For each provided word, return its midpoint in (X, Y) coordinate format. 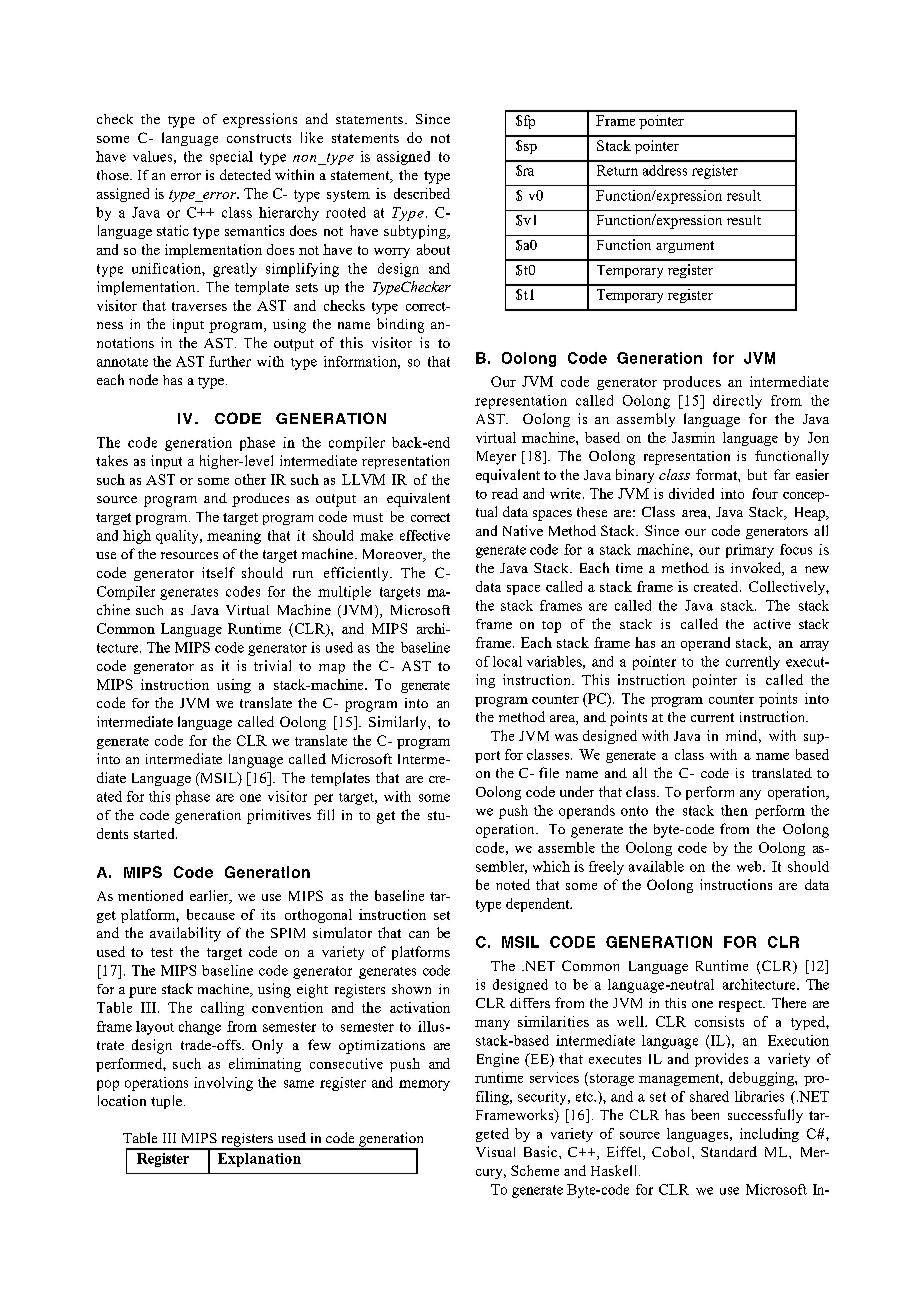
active (772, 624)
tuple (166, 1102)
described (422, 193)
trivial (272, 665)
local (507, 661)
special (231, 158)
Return (617, 170)
